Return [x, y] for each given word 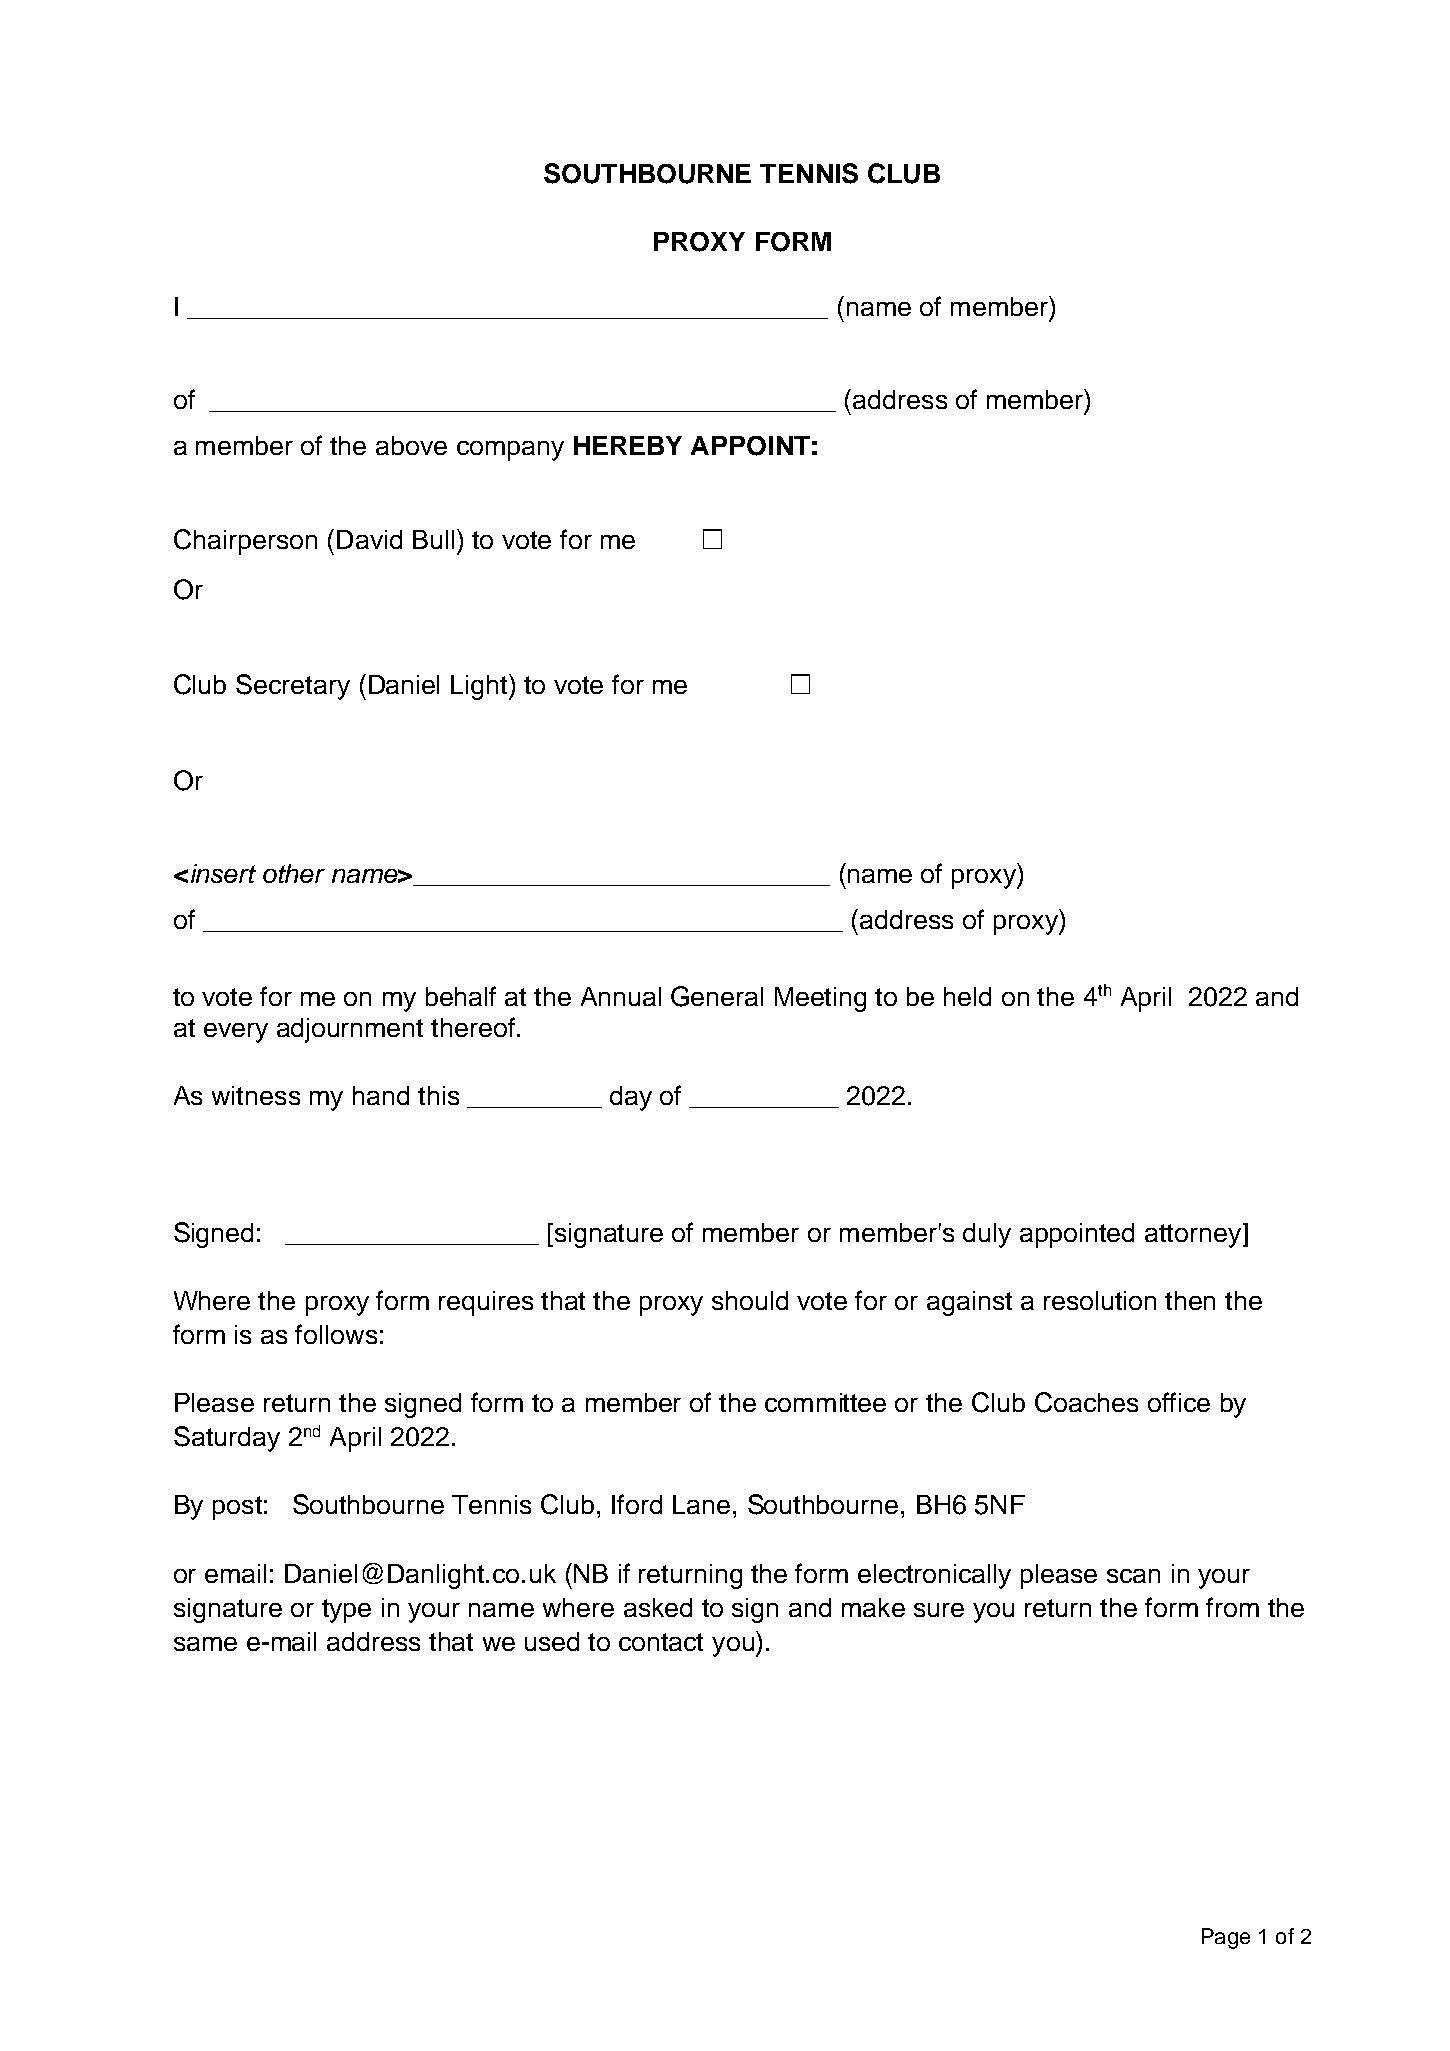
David [369, 539]
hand [381, 1095]
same [205, 1644]
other [294, 873]
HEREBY [628, 445]
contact [661, 1642]
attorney [1194, 1235]
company [510, 451]
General [717, 996]
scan [1133, 1576]
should [750, 1300]
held [967, 996]
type [346, 1611]
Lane [701, 1504]
